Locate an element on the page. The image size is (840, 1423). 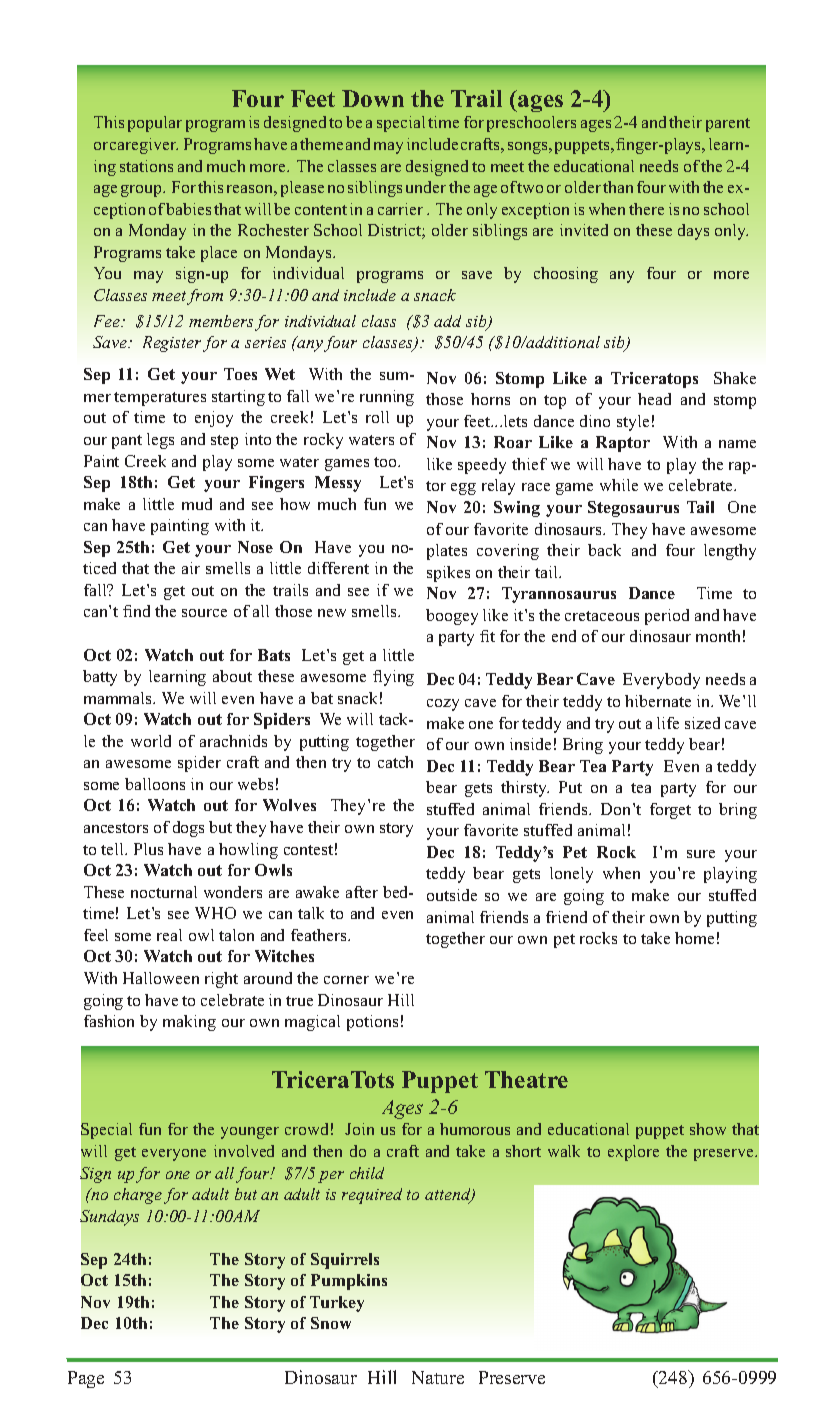
Stegosaurus is located at coordinates (633, 509).
